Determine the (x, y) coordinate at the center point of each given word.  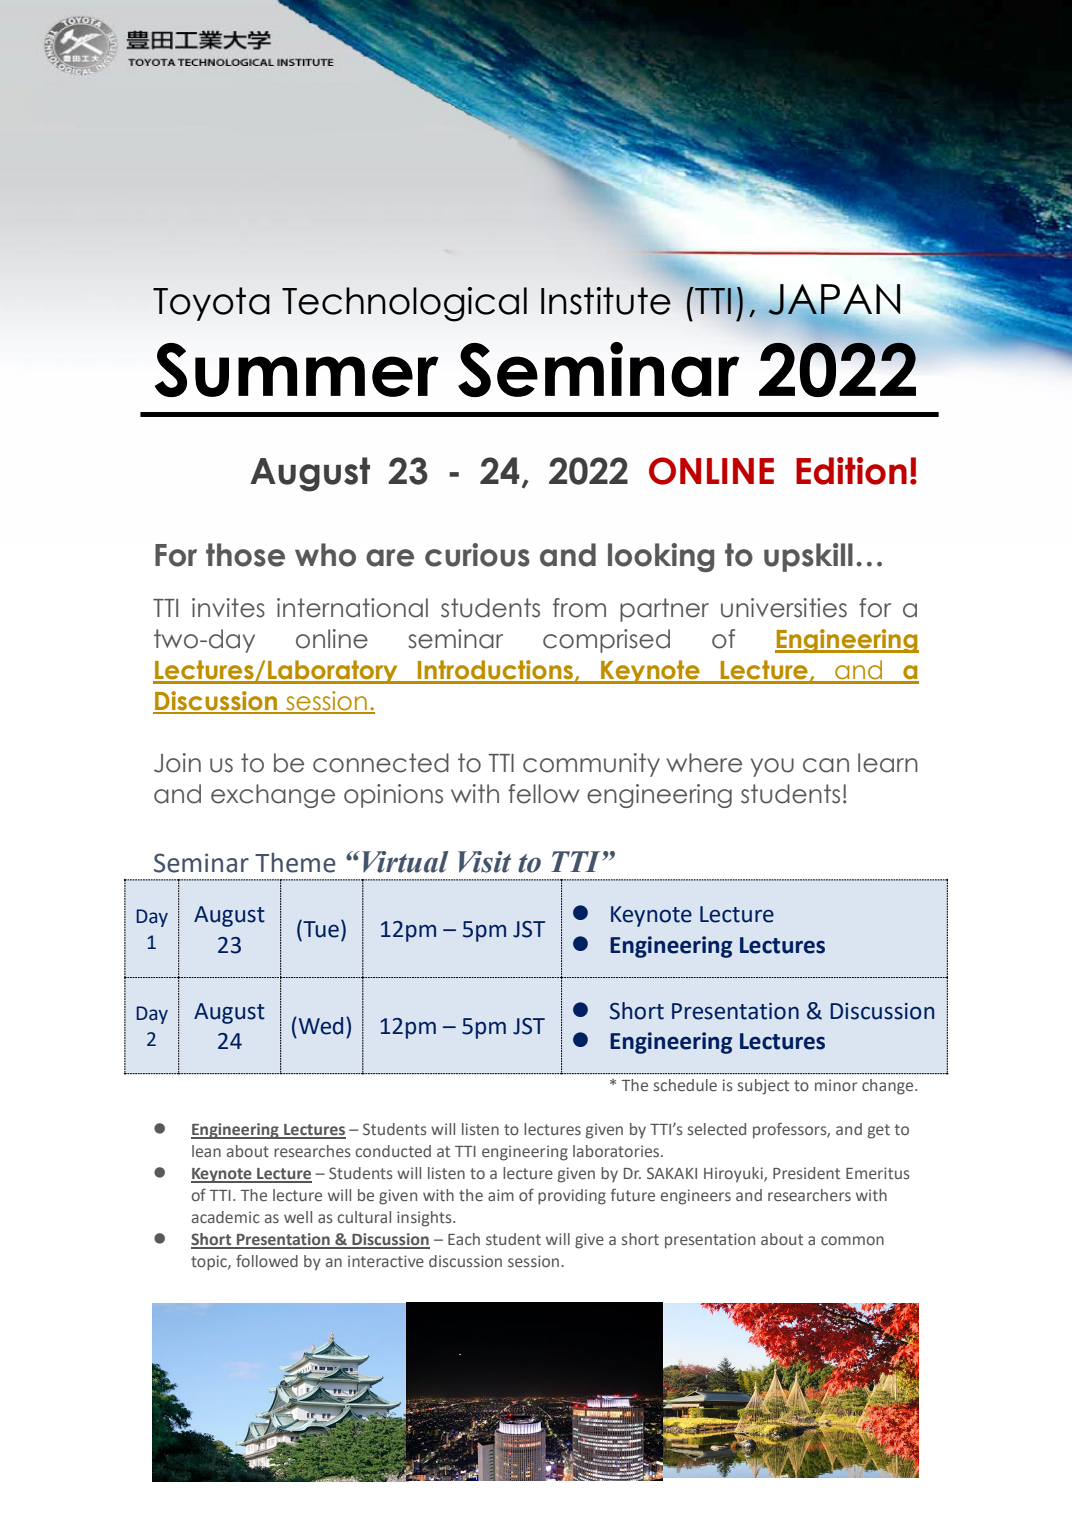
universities (784, 608)
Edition (851, 471)
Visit (484, 862)
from (579, 608)
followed (267, 1260)
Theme (295, 862)
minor (836, 1085)
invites (228, 608)
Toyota (211, 304)
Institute (606, 301)
